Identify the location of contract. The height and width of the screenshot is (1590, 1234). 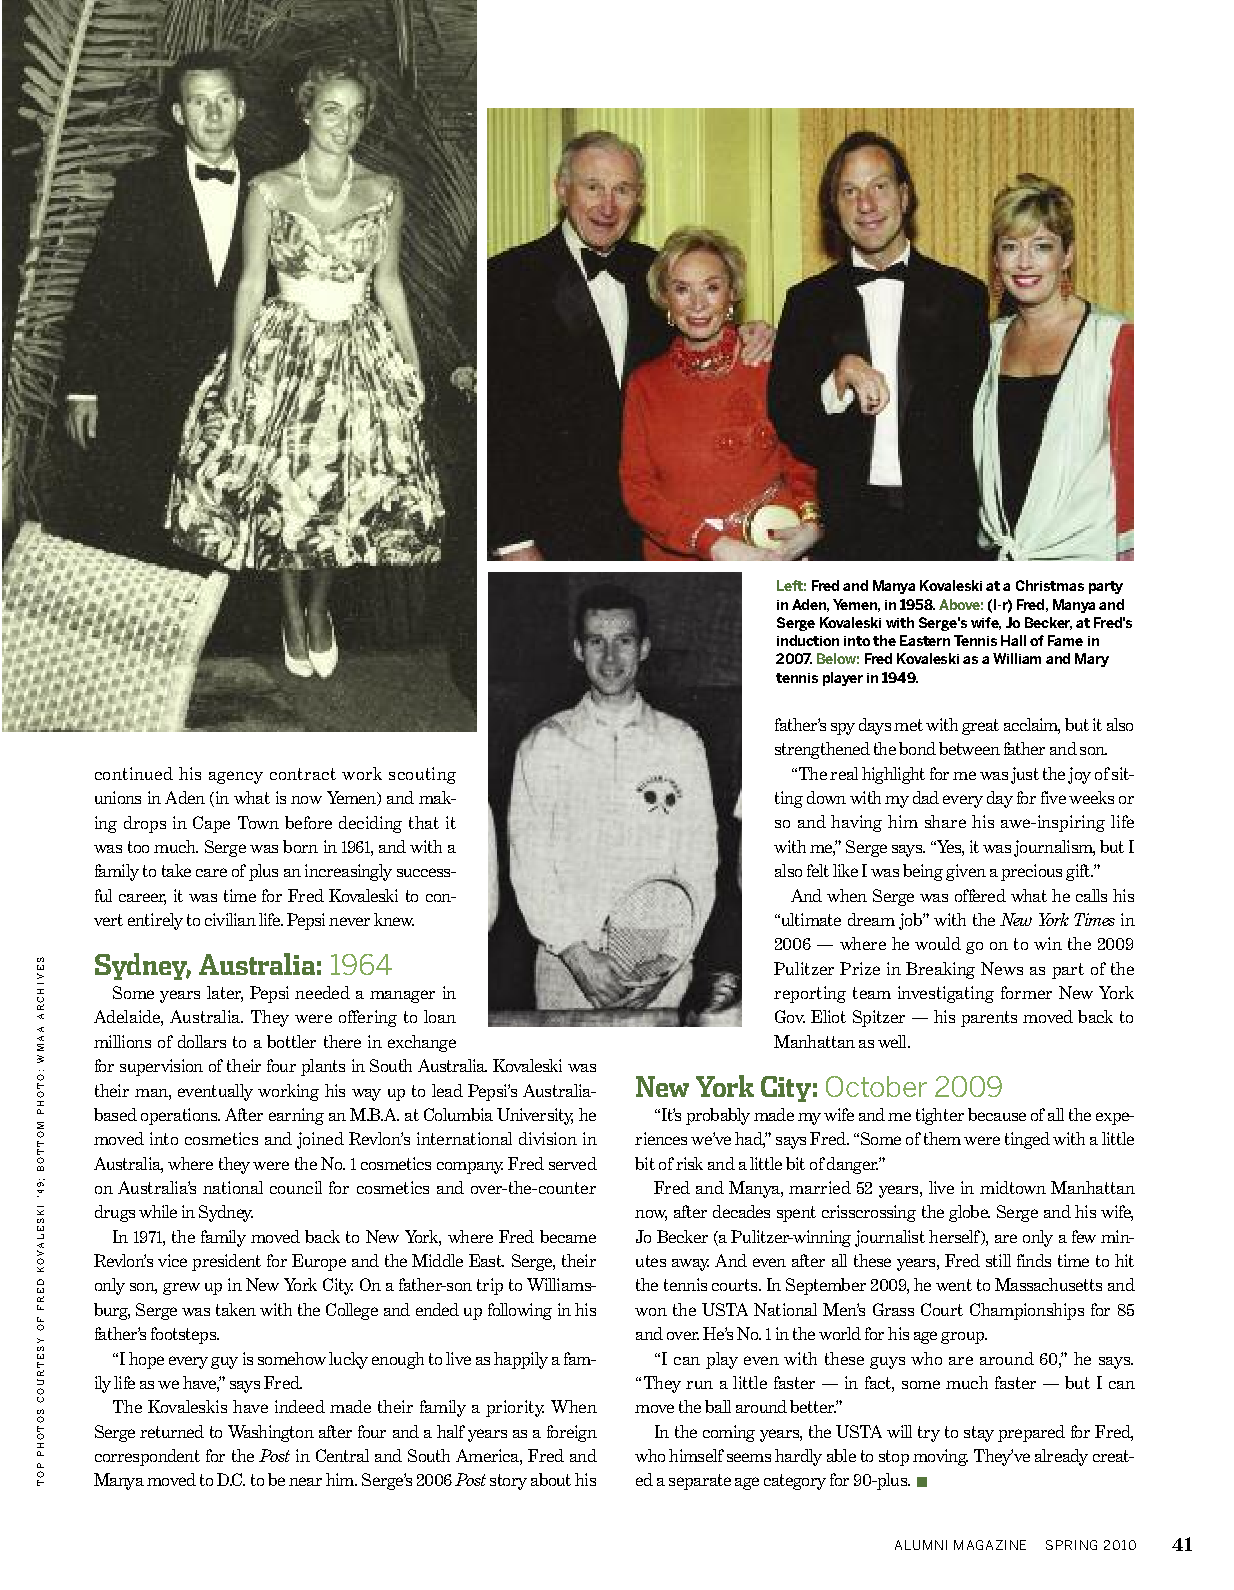
(303, 774).
